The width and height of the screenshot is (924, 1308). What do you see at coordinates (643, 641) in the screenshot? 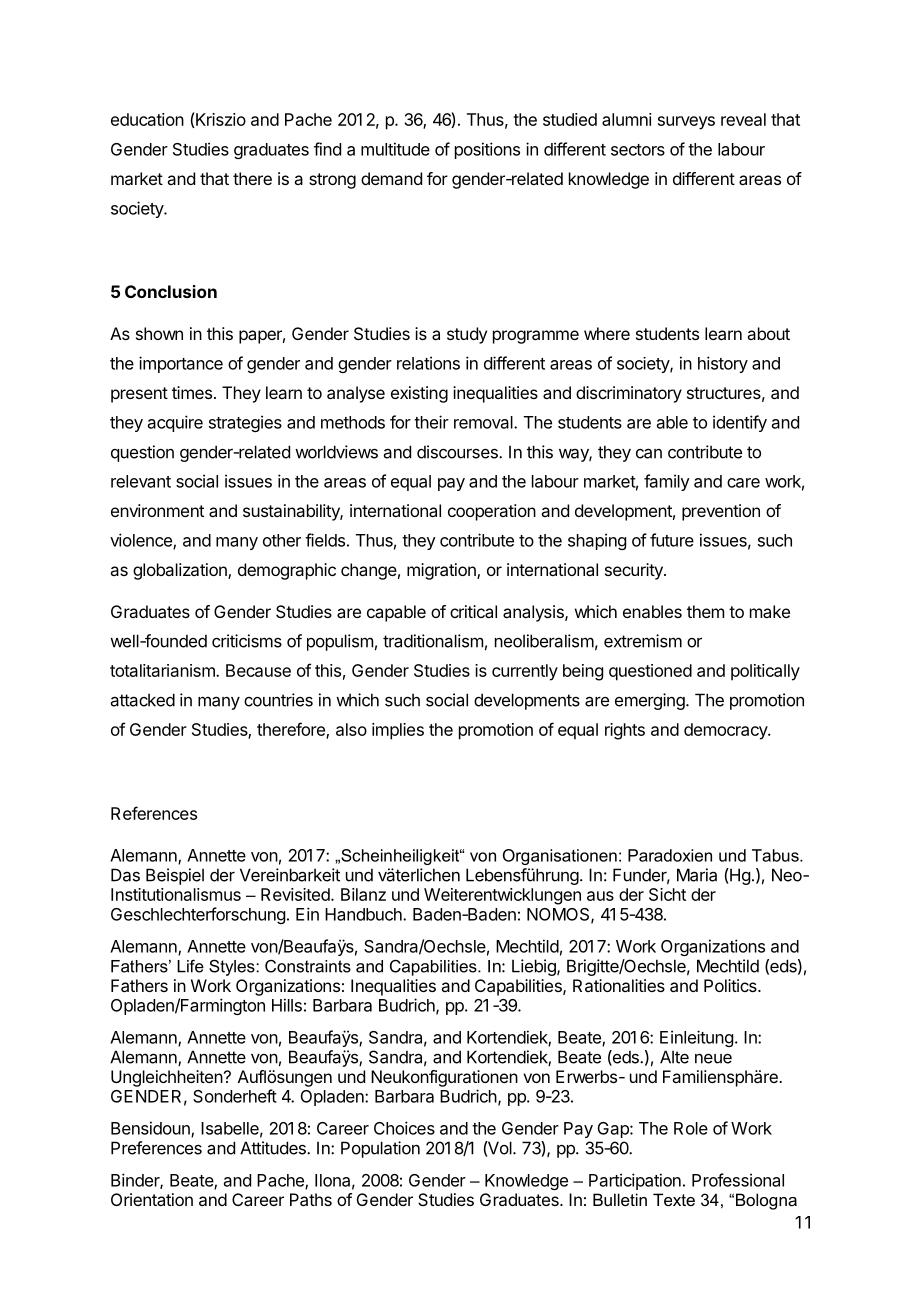
I see `extremism` at bounding box center [643, 641].
